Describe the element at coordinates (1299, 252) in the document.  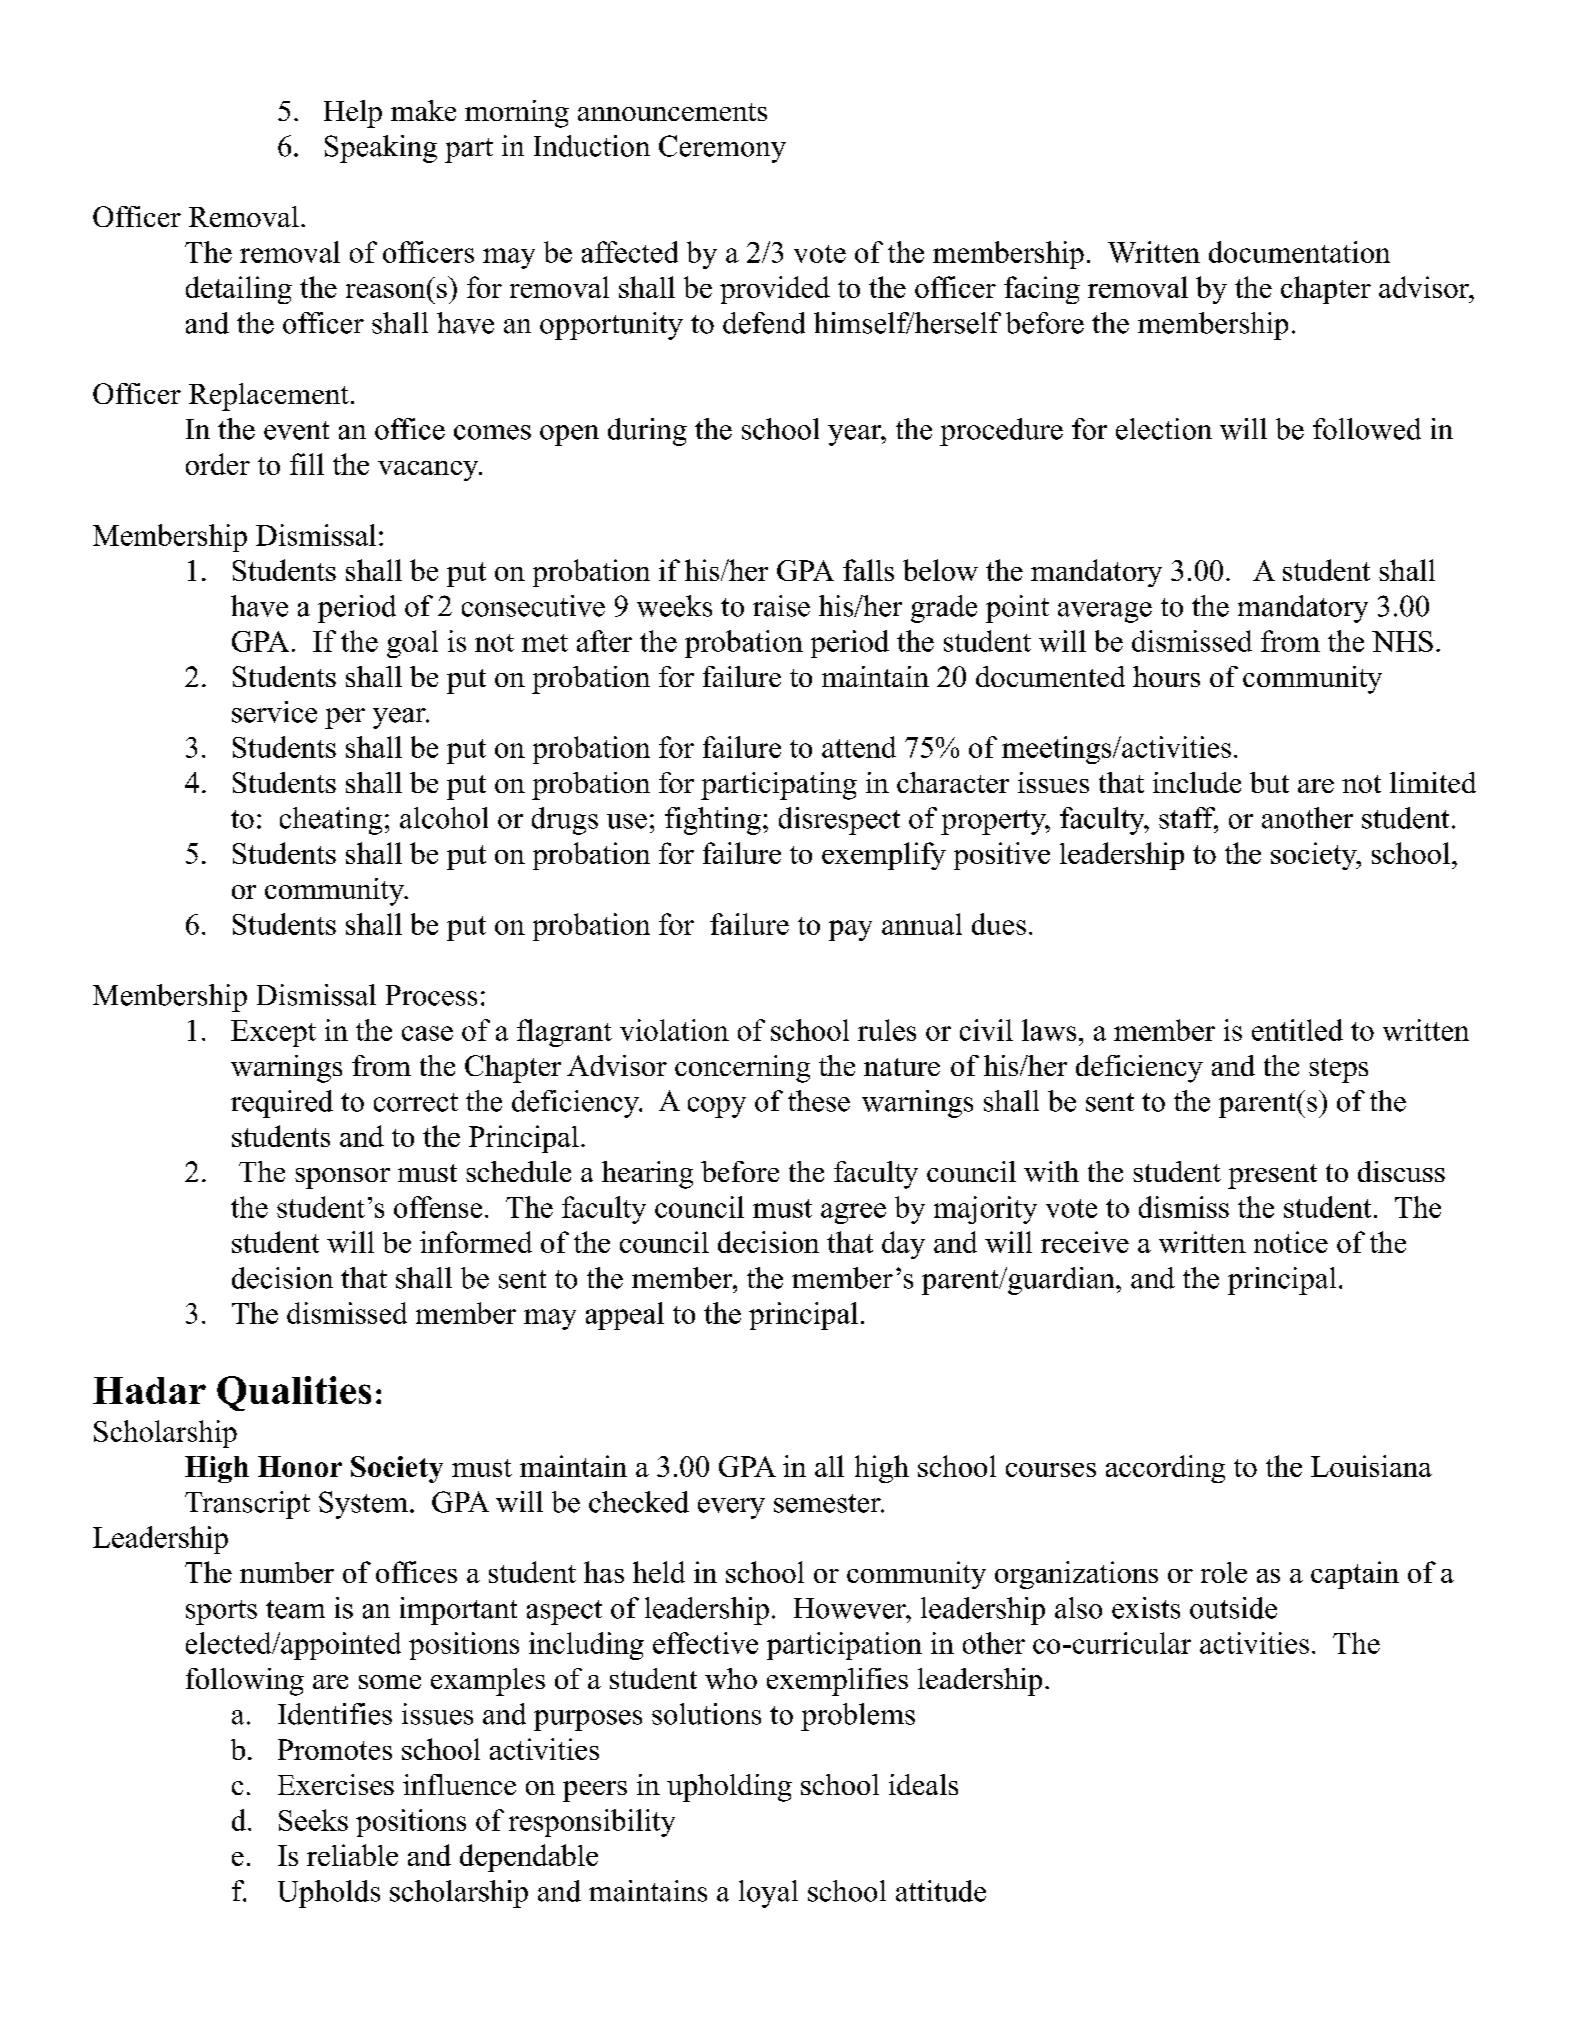
I see `documentation` at that location.
